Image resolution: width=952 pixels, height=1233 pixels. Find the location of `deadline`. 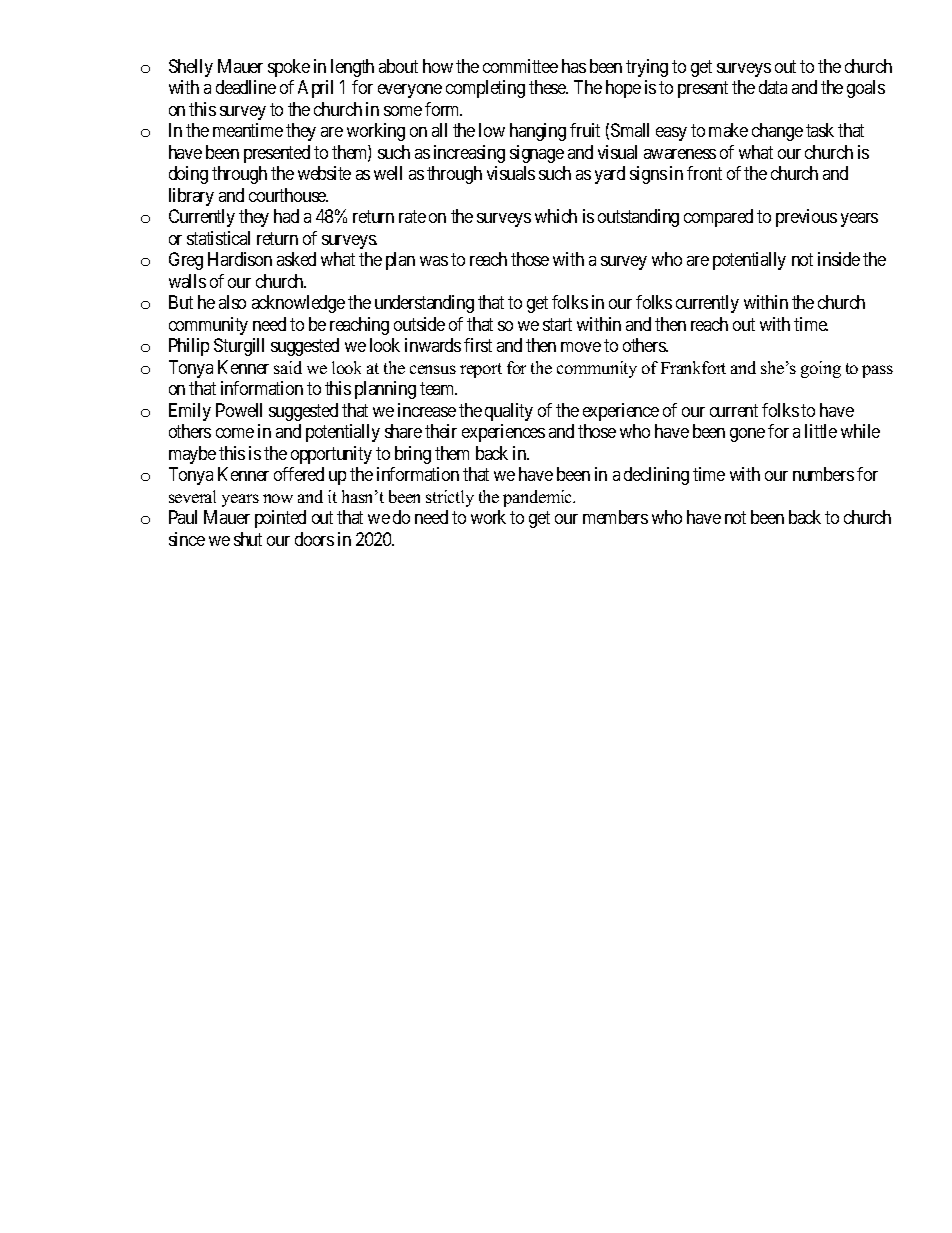

deadline is located at coordinates (246, 87).
